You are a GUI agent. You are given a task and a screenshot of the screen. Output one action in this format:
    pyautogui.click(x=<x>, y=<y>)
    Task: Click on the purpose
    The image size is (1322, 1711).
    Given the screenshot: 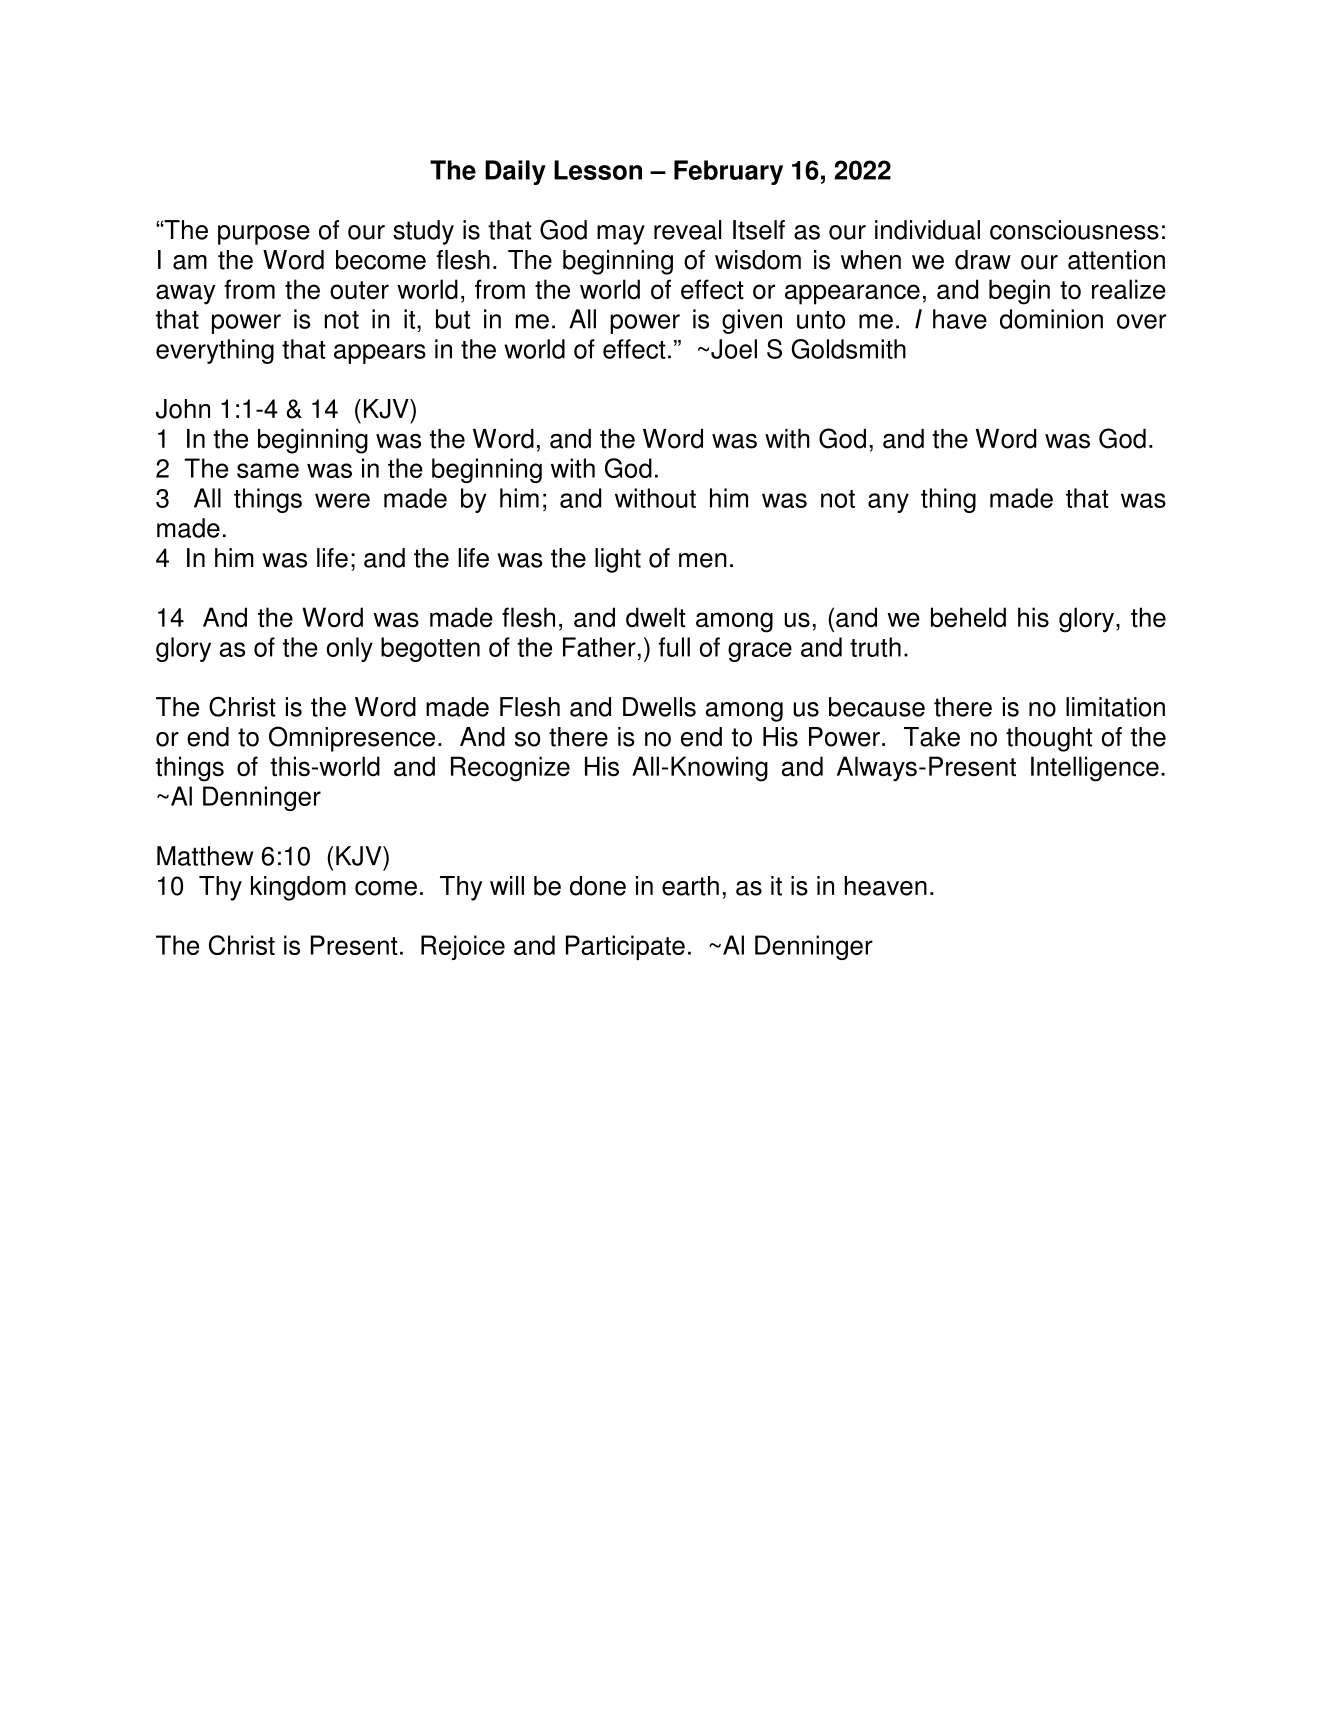 What is the action you would take?
    pyautogui.click(x=264, y=235)
